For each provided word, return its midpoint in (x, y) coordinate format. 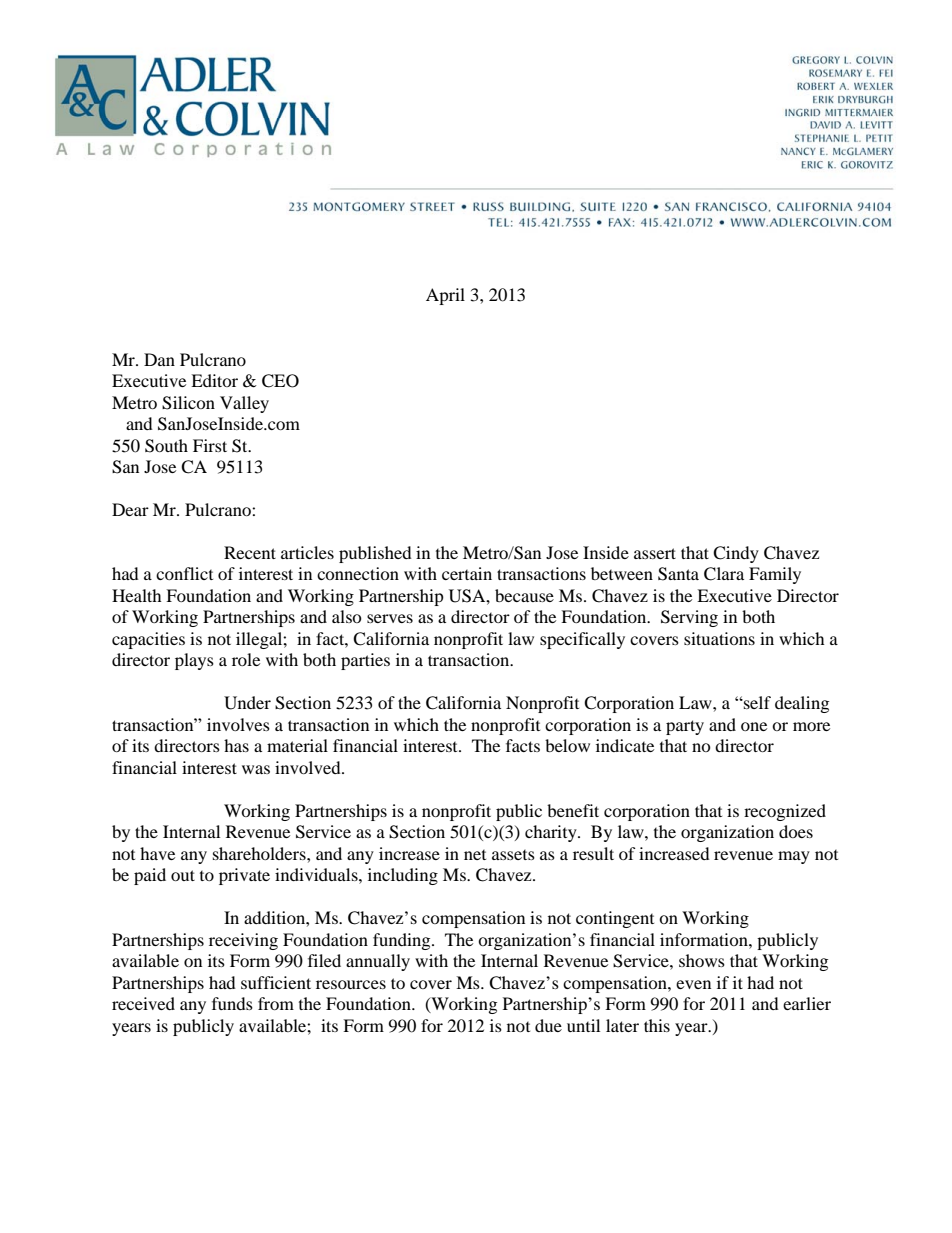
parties (365, 661)
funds (232, 1003)
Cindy (736, 554)
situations (719, 638)
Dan (159, 359)
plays (194, 661)
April (445, 296)
